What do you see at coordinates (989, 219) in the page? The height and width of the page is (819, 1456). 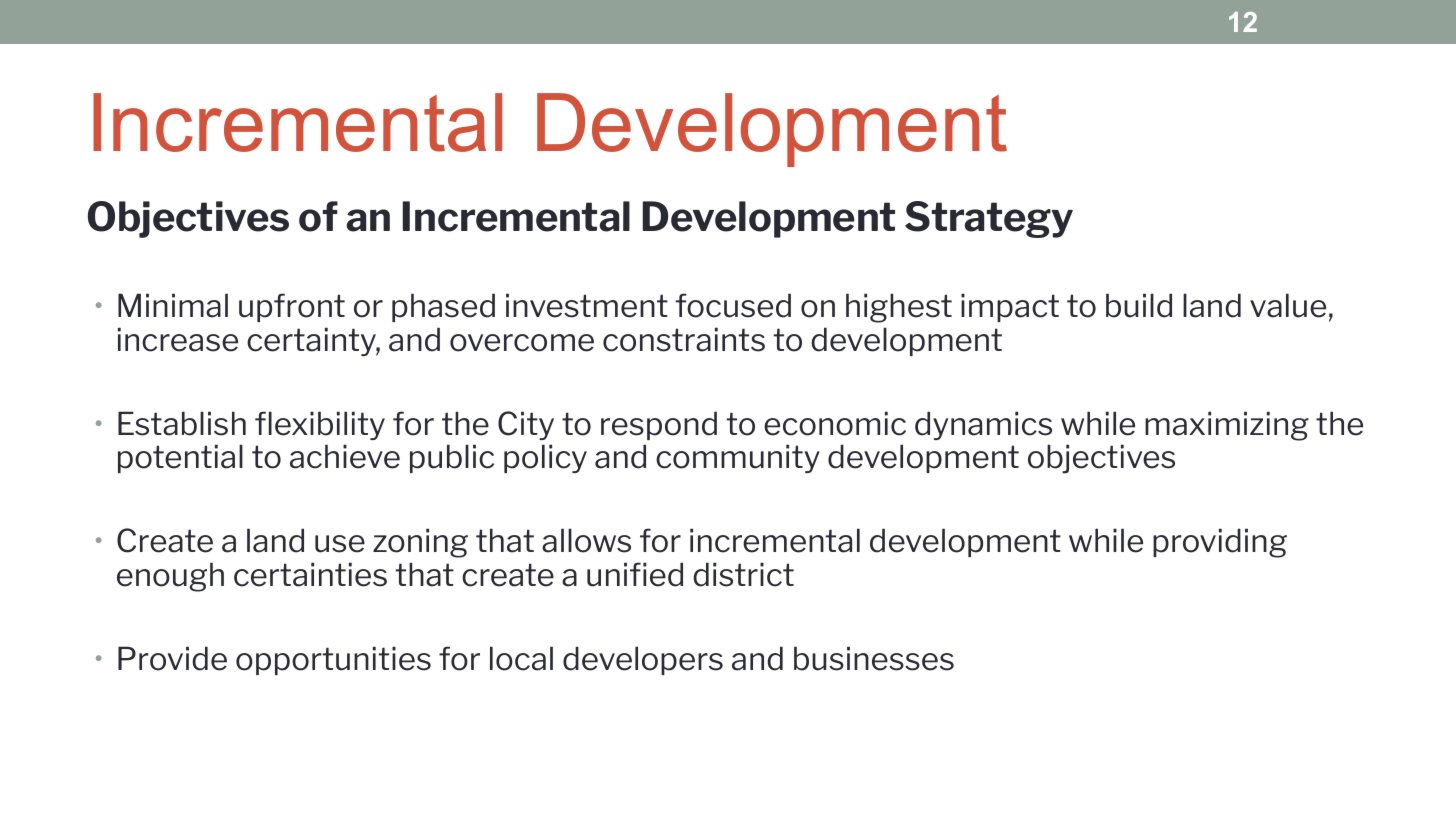 I see `Strategy` at bounding box center [989, 219].
